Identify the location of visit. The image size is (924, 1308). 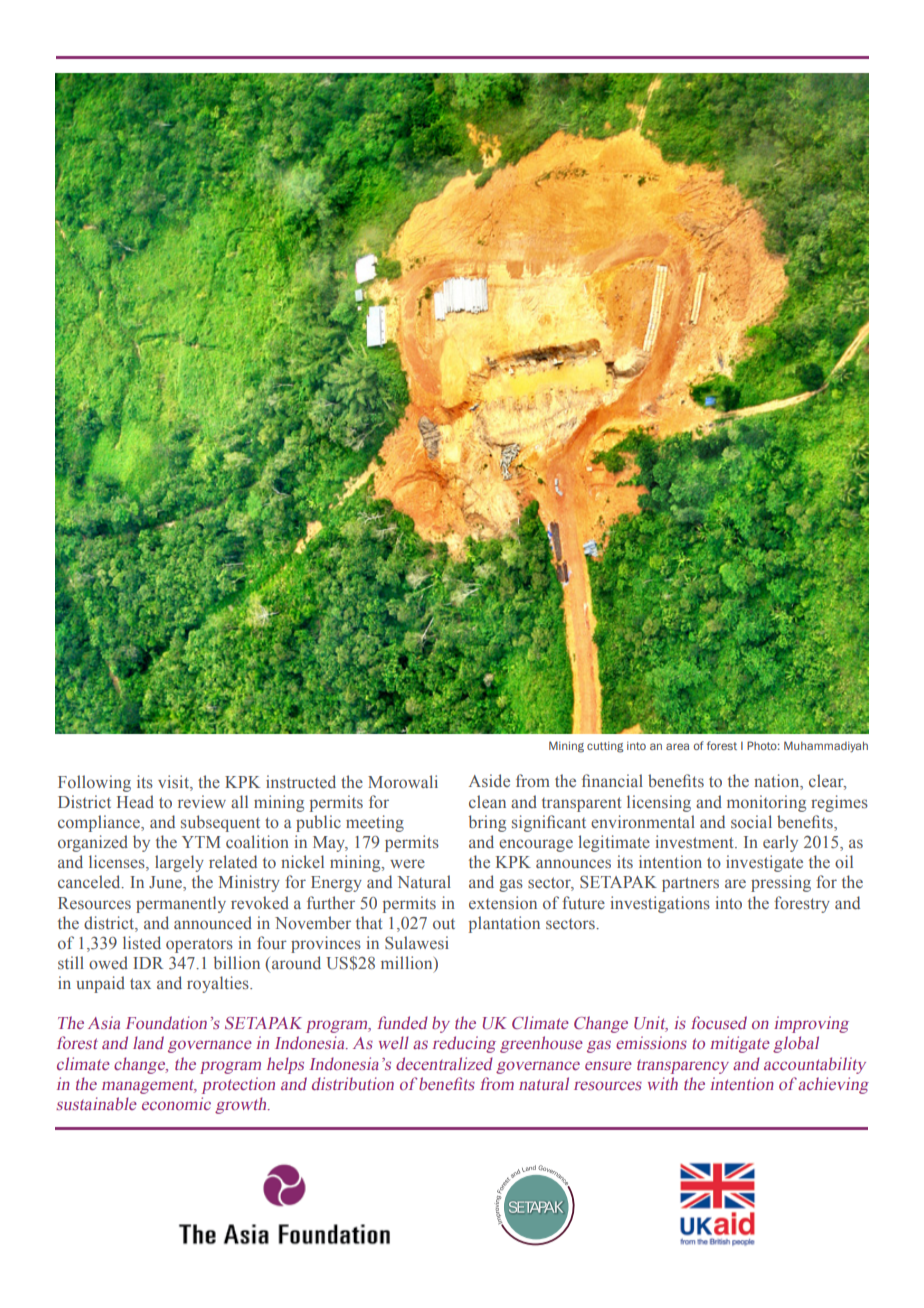
(174, 781).
